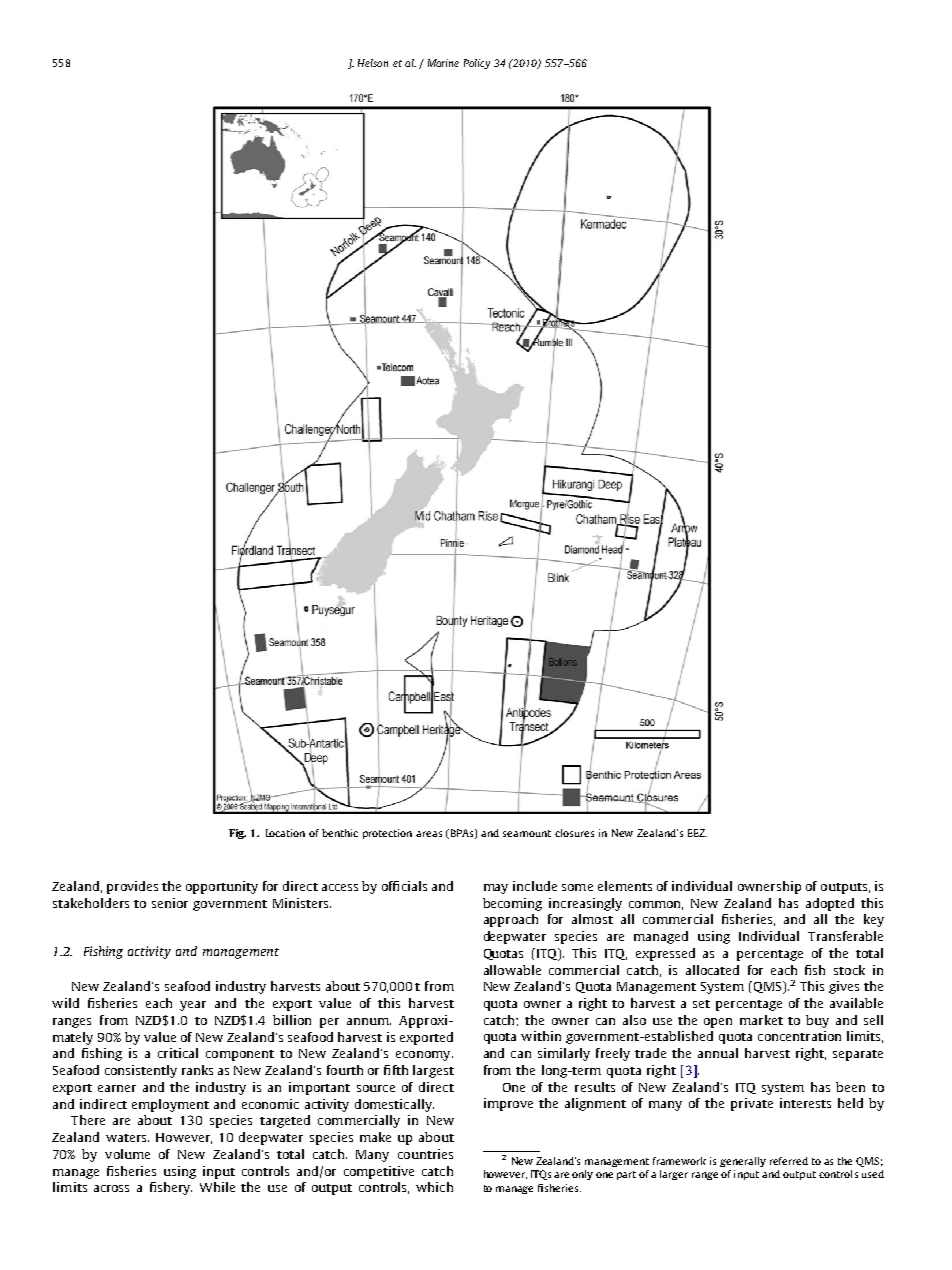  Describe the element at coordinates (127, 1154) in the screenshot. I see `volume` at that location.
